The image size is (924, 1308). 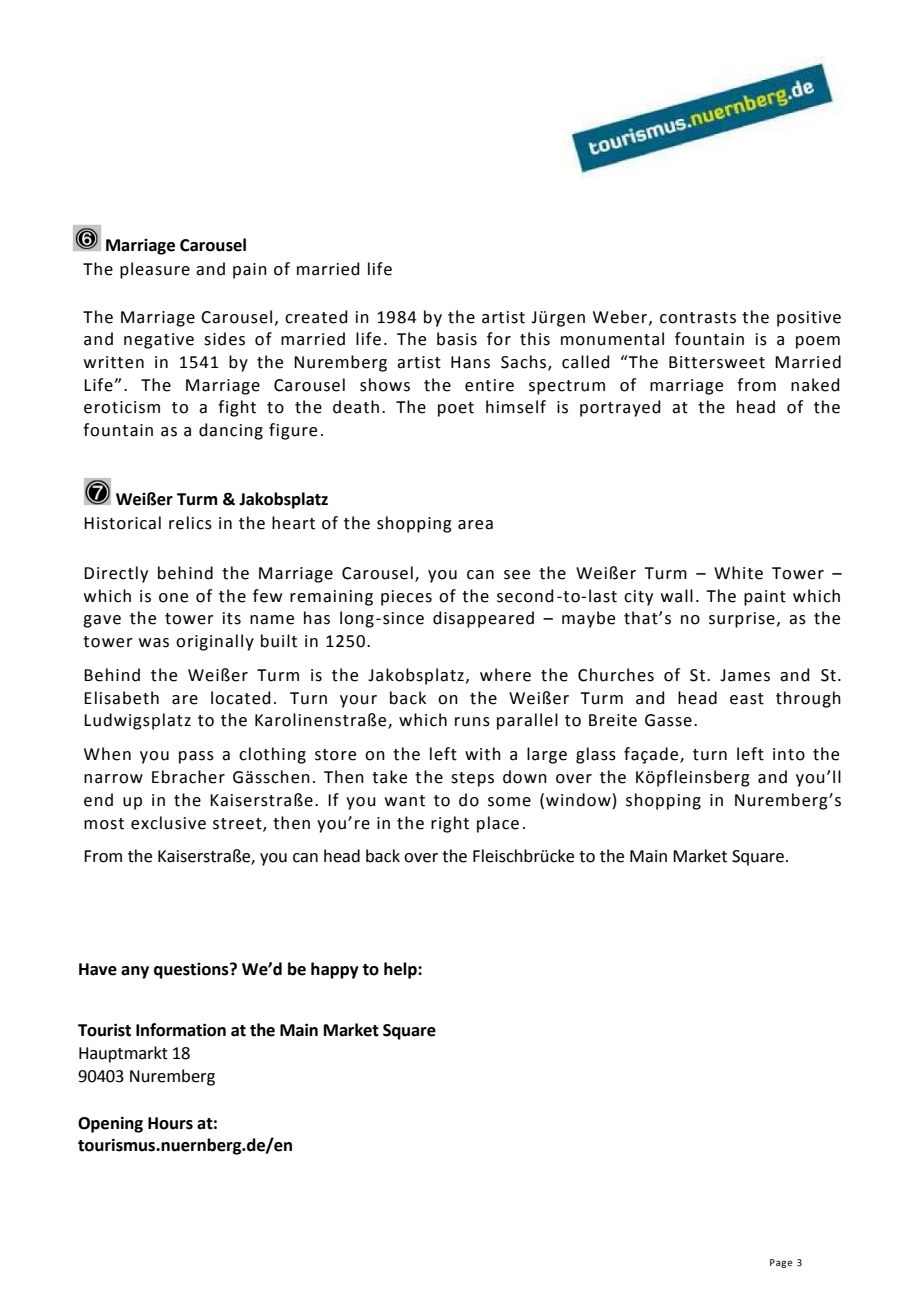 What do you see at coordinates (781, 1263) in the screenshot?
I see `Page` at bounding box center [781, 1263].
